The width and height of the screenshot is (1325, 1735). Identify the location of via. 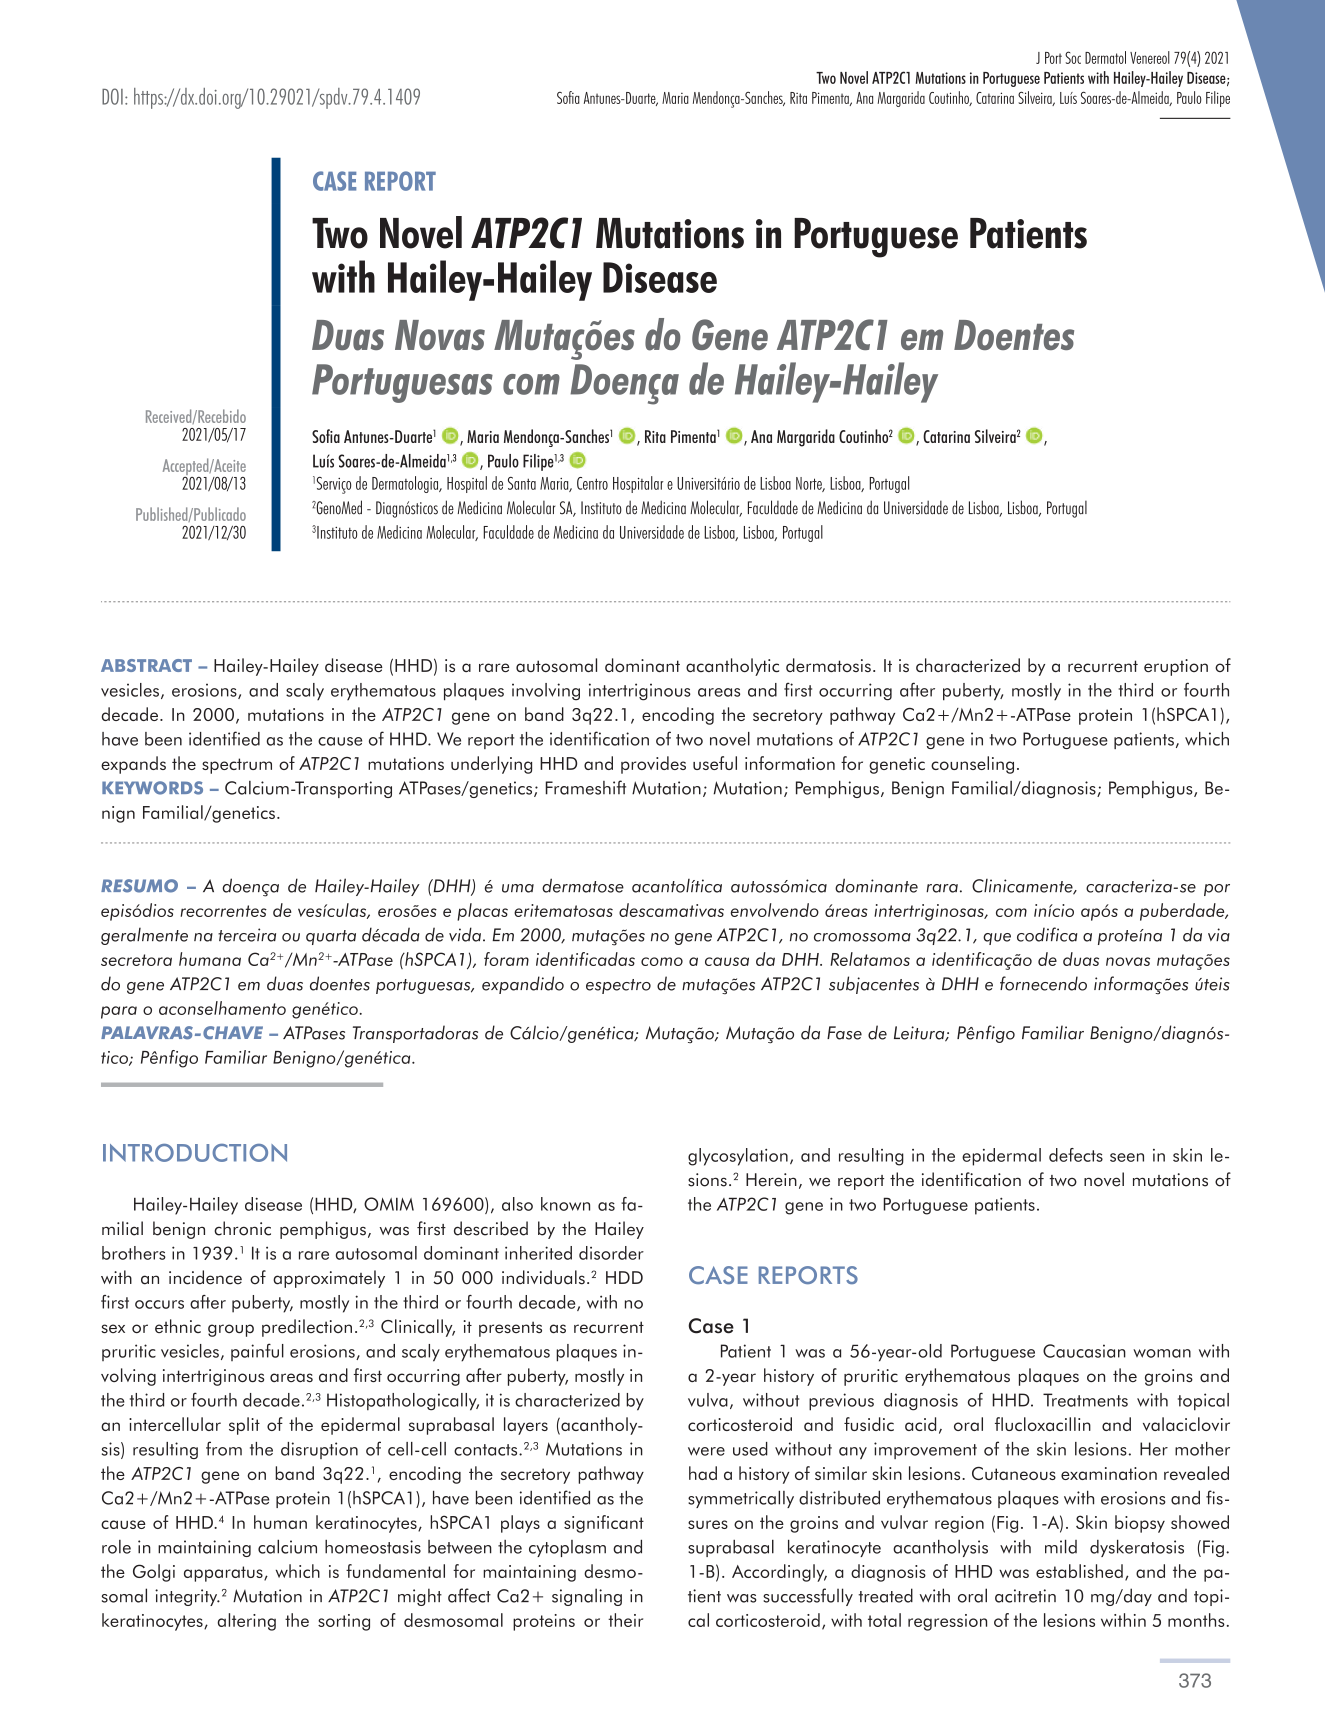
(1219, 935).
